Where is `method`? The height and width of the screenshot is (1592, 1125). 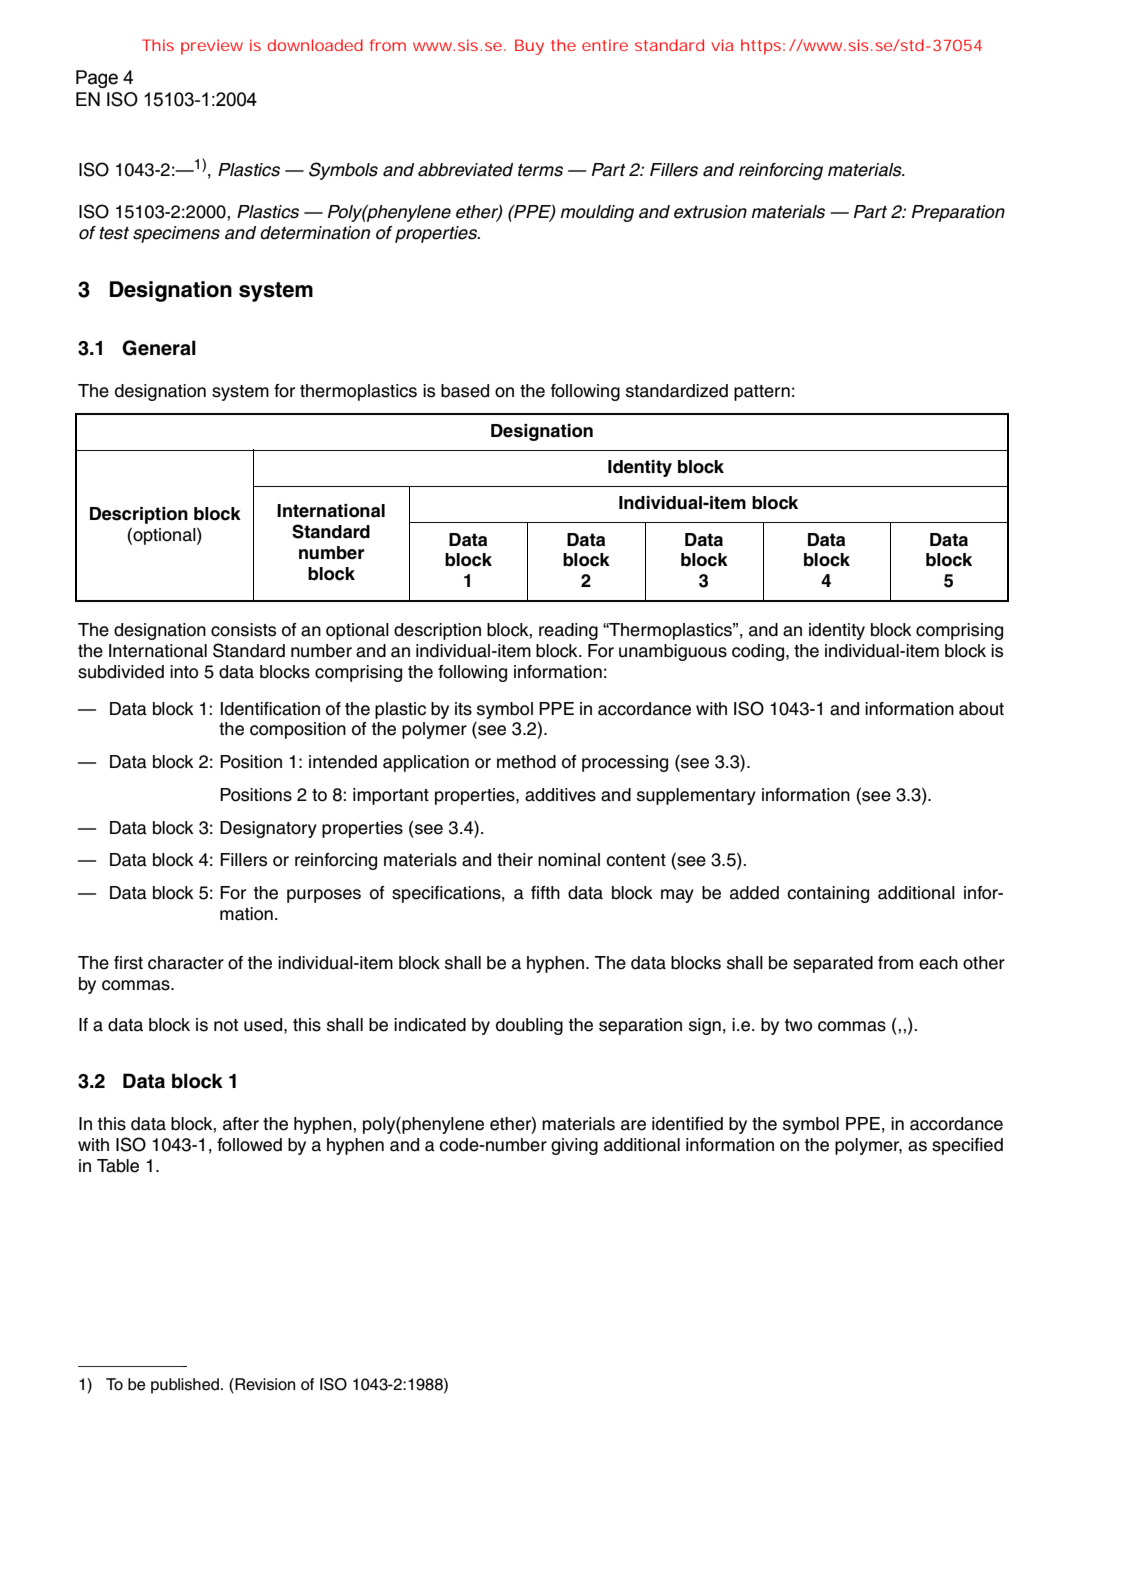 method is located at coordinates (526, 762).
